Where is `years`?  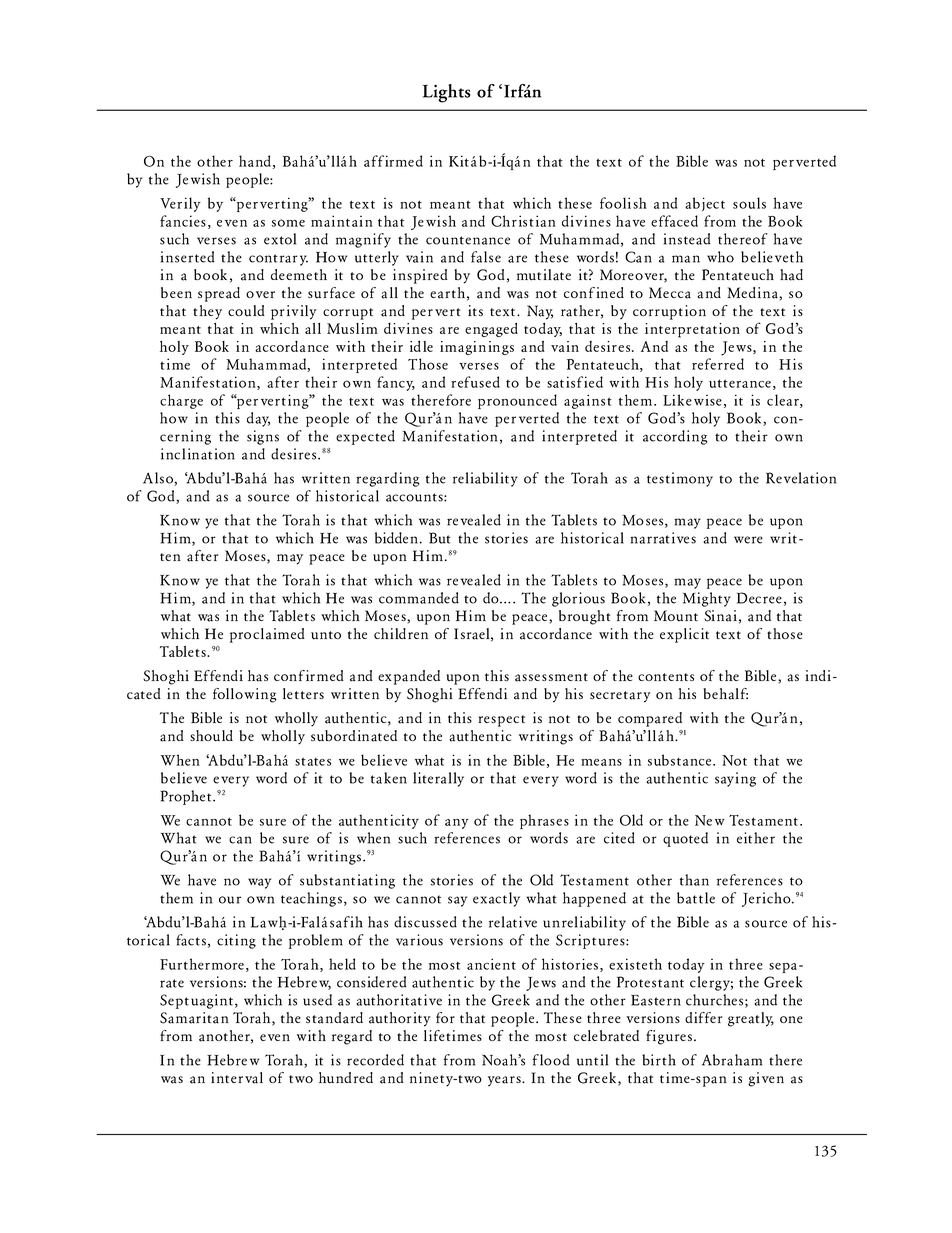 years is located at coordinates (505, 1081).
